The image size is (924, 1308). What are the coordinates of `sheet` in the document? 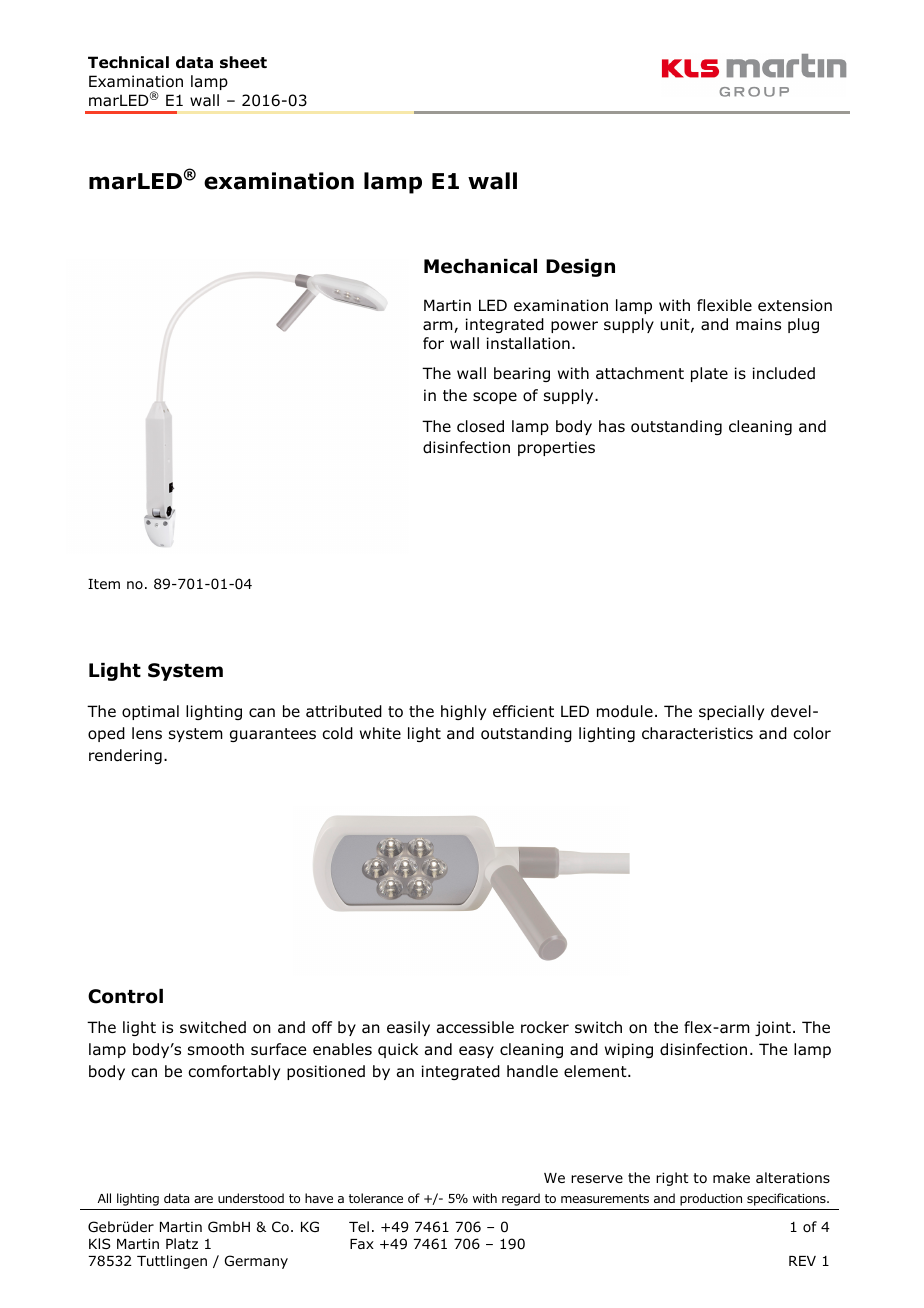 It's located at (243, 62).
